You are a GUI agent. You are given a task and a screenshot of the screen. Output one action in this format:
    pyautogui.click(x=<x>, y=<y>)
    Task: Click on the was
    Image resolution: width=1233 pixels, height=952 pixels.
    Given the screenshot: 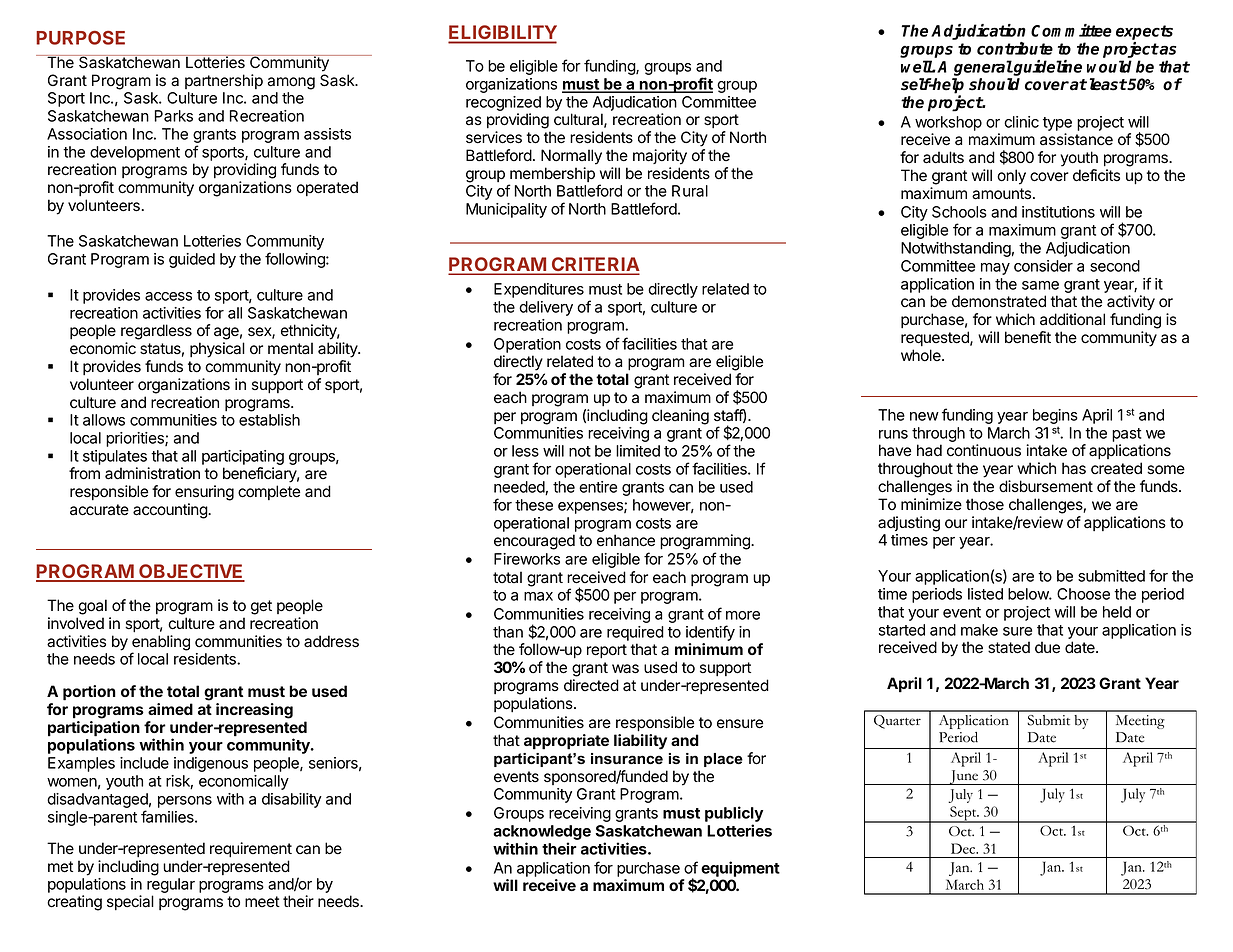 What is the action you would take?
    pyautogui.click(x=625, y=669)
